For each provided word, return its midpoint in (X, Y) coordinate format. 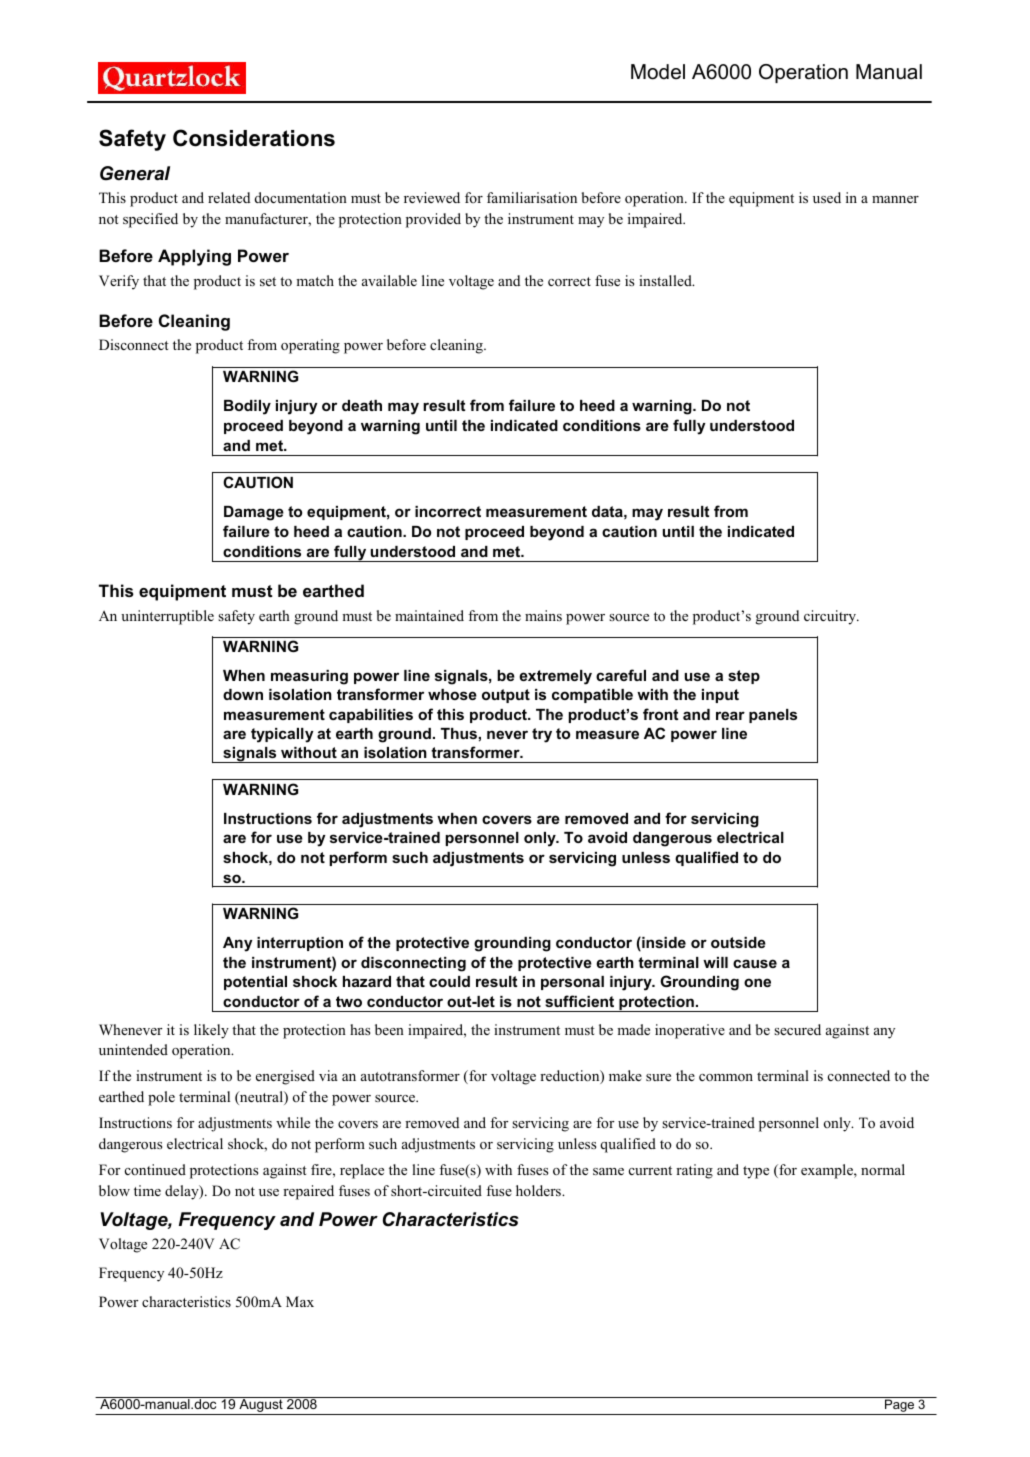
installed (666, 280)
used (827, 197)
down (243, 694)
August (261, 1406)
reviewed (432, 197)
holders (539, 1190)
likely (211, 1031)
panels (773, 716)
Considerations (254, 138)
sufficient (579, 1001)
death (362, 405)
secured (797, 1029)
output (506, 696)
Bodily (247, 407)
